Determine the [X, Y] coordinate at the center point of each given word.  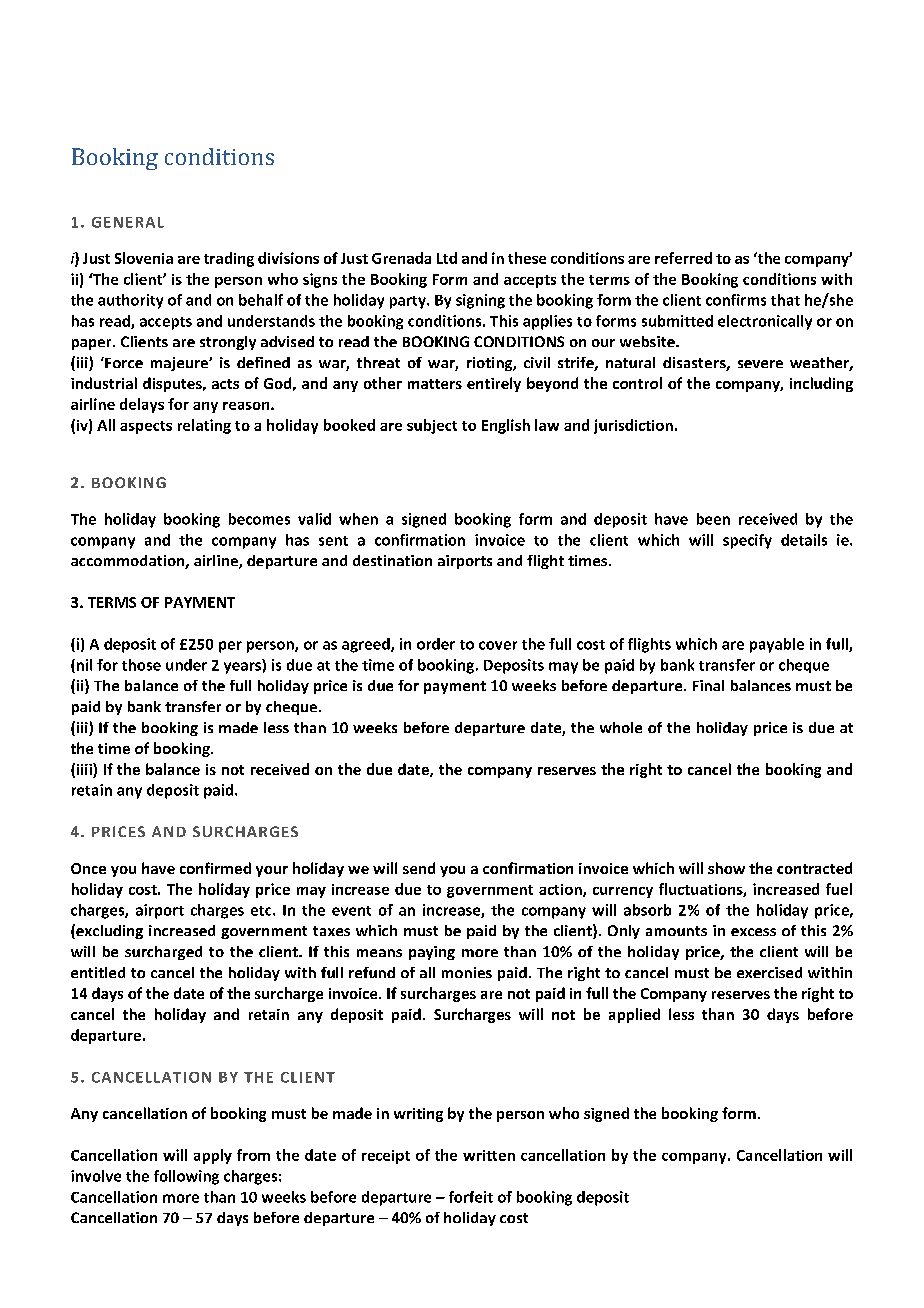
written [489, 1155]
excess [753, 932]
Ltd [447, 258]
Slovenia [144, 258]
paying [432, 953]
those [141, 665]
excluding [108, 931]
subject [432, 426]
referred [683, 258]
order [436, 644]
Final [708, 685]
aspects [146, 427]
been [713, 519]
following [186, 1177]
